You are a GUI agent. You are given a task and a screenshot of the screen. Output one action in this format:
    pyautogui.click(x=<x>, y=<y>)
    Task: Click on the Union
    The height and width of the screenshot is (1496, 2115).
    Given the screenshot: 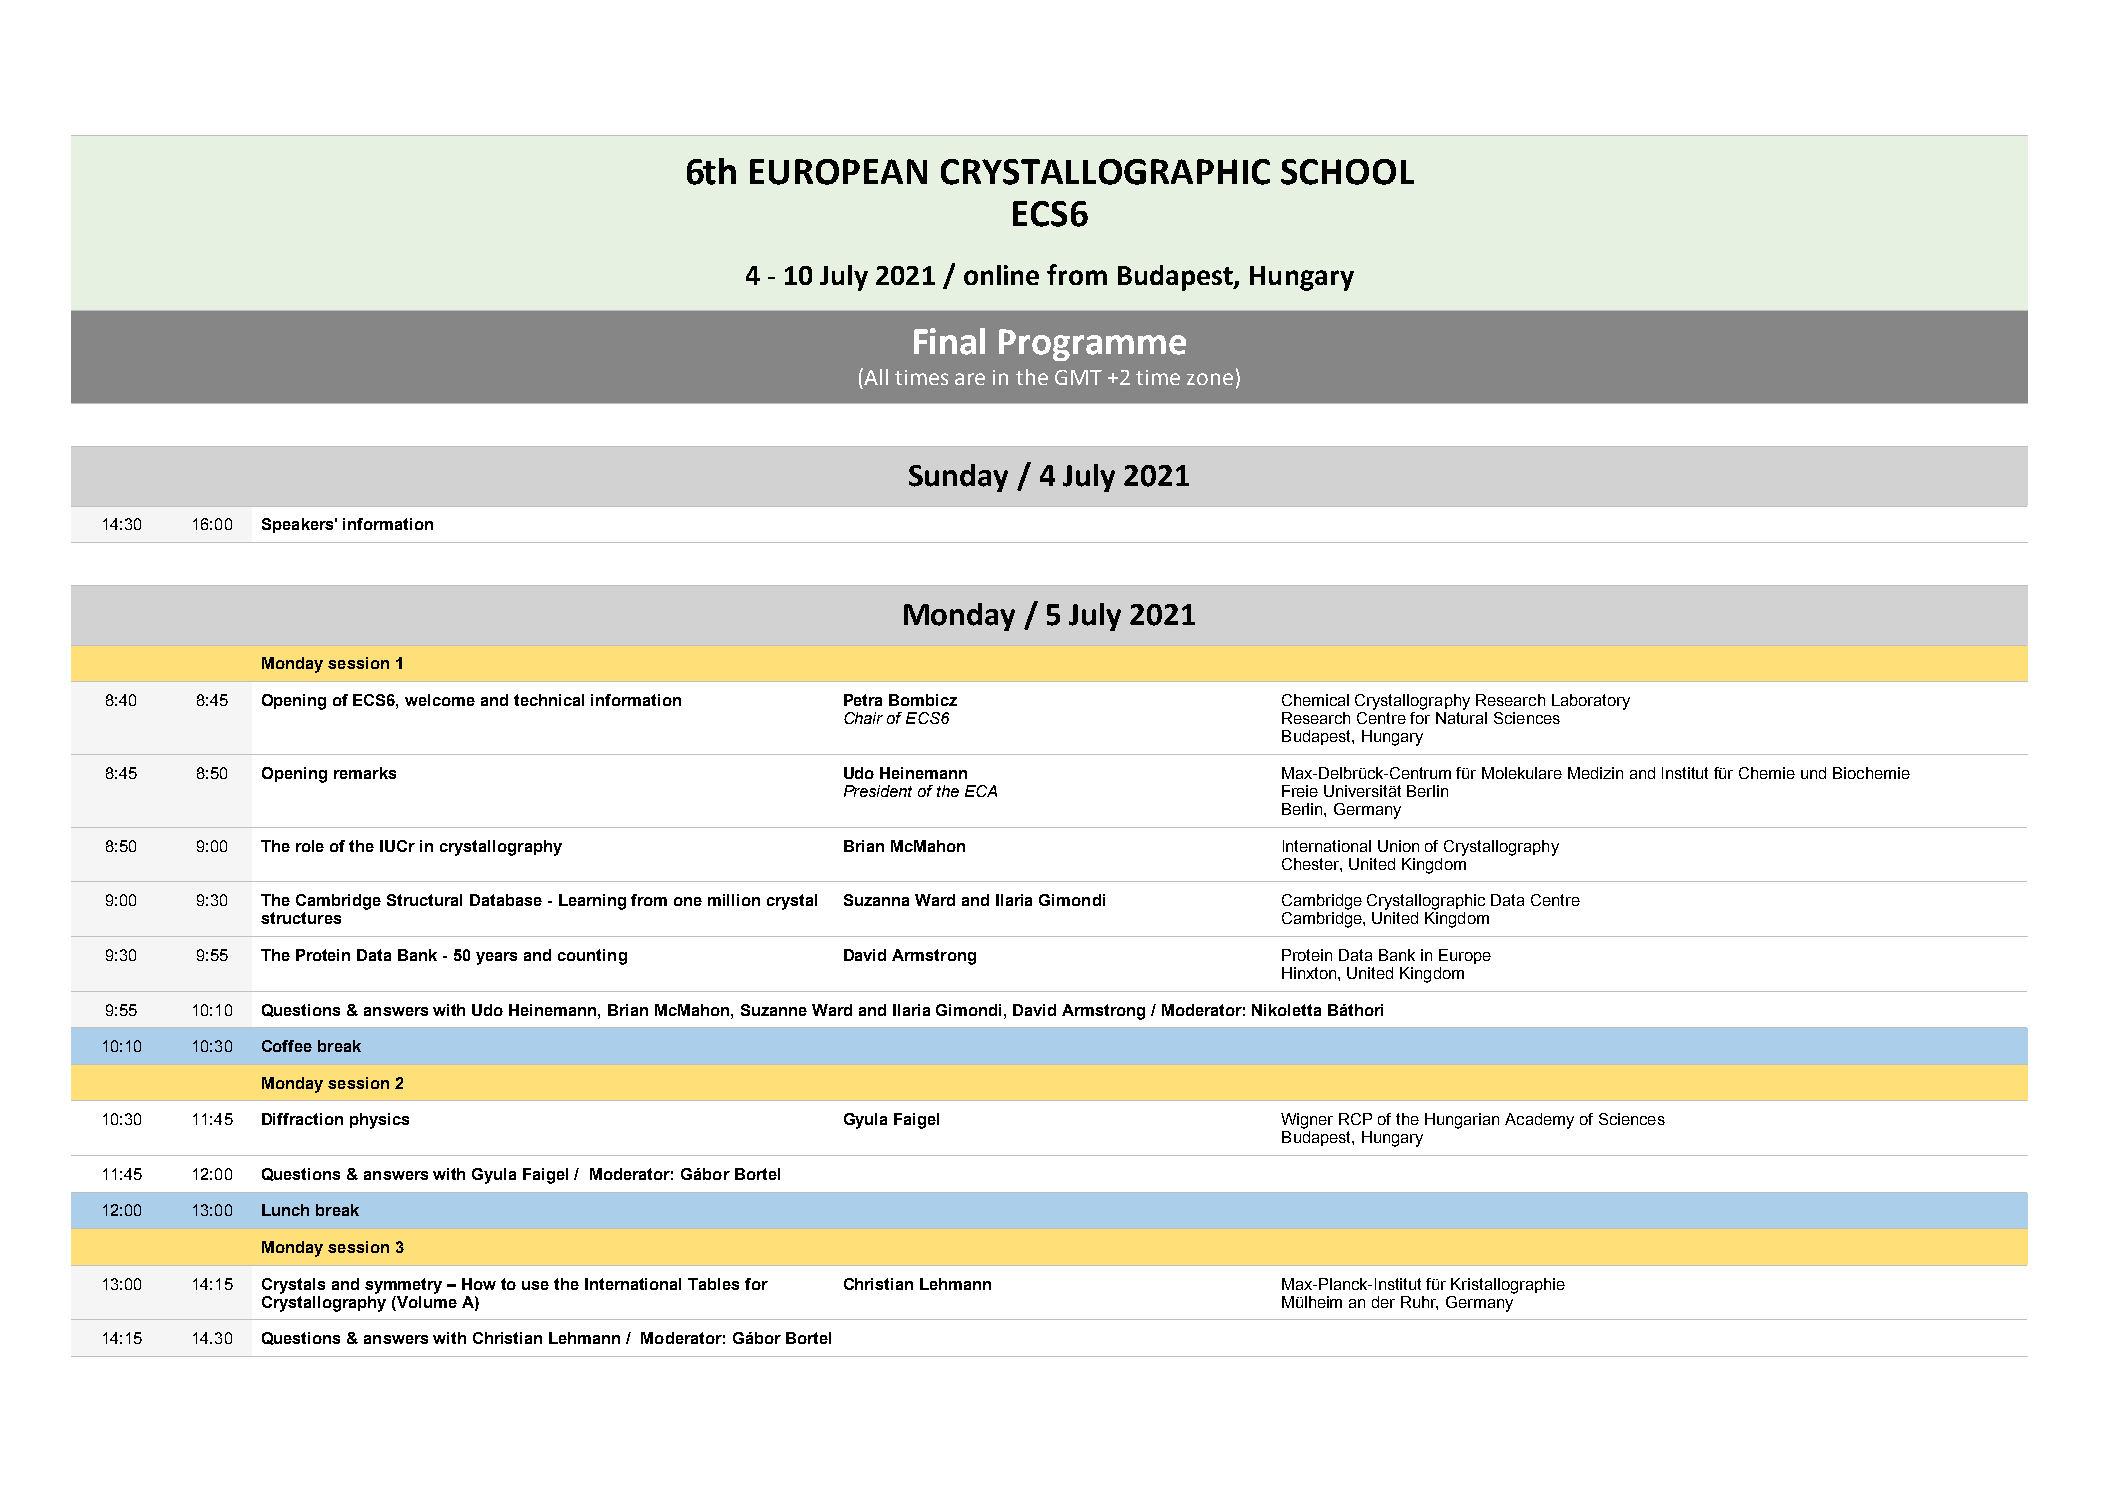 What is the action you would take?
    pyautogui.click(x=1398, y=846)
